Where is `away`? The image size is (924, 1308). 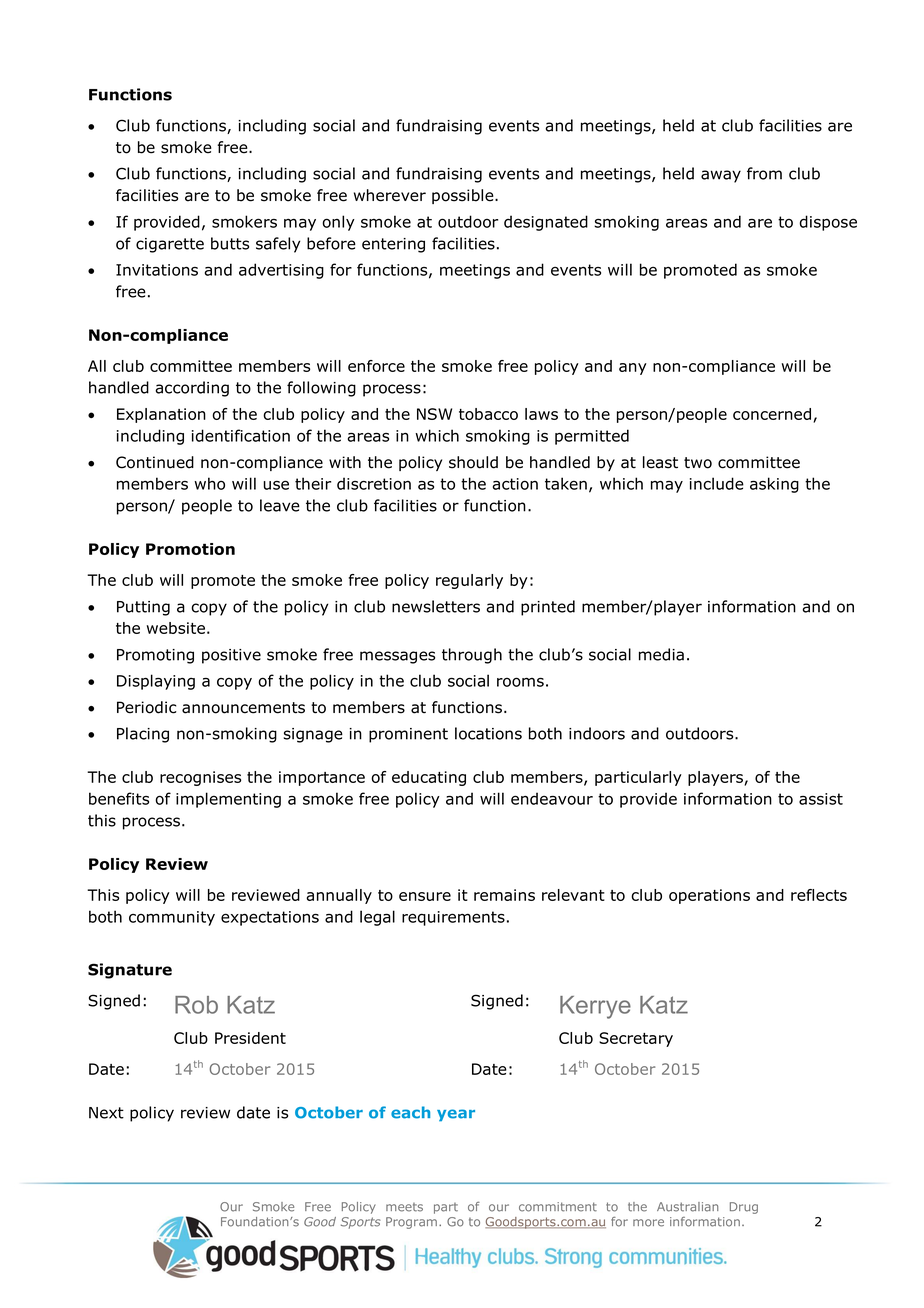 away is located at coordinates (721, 176).
